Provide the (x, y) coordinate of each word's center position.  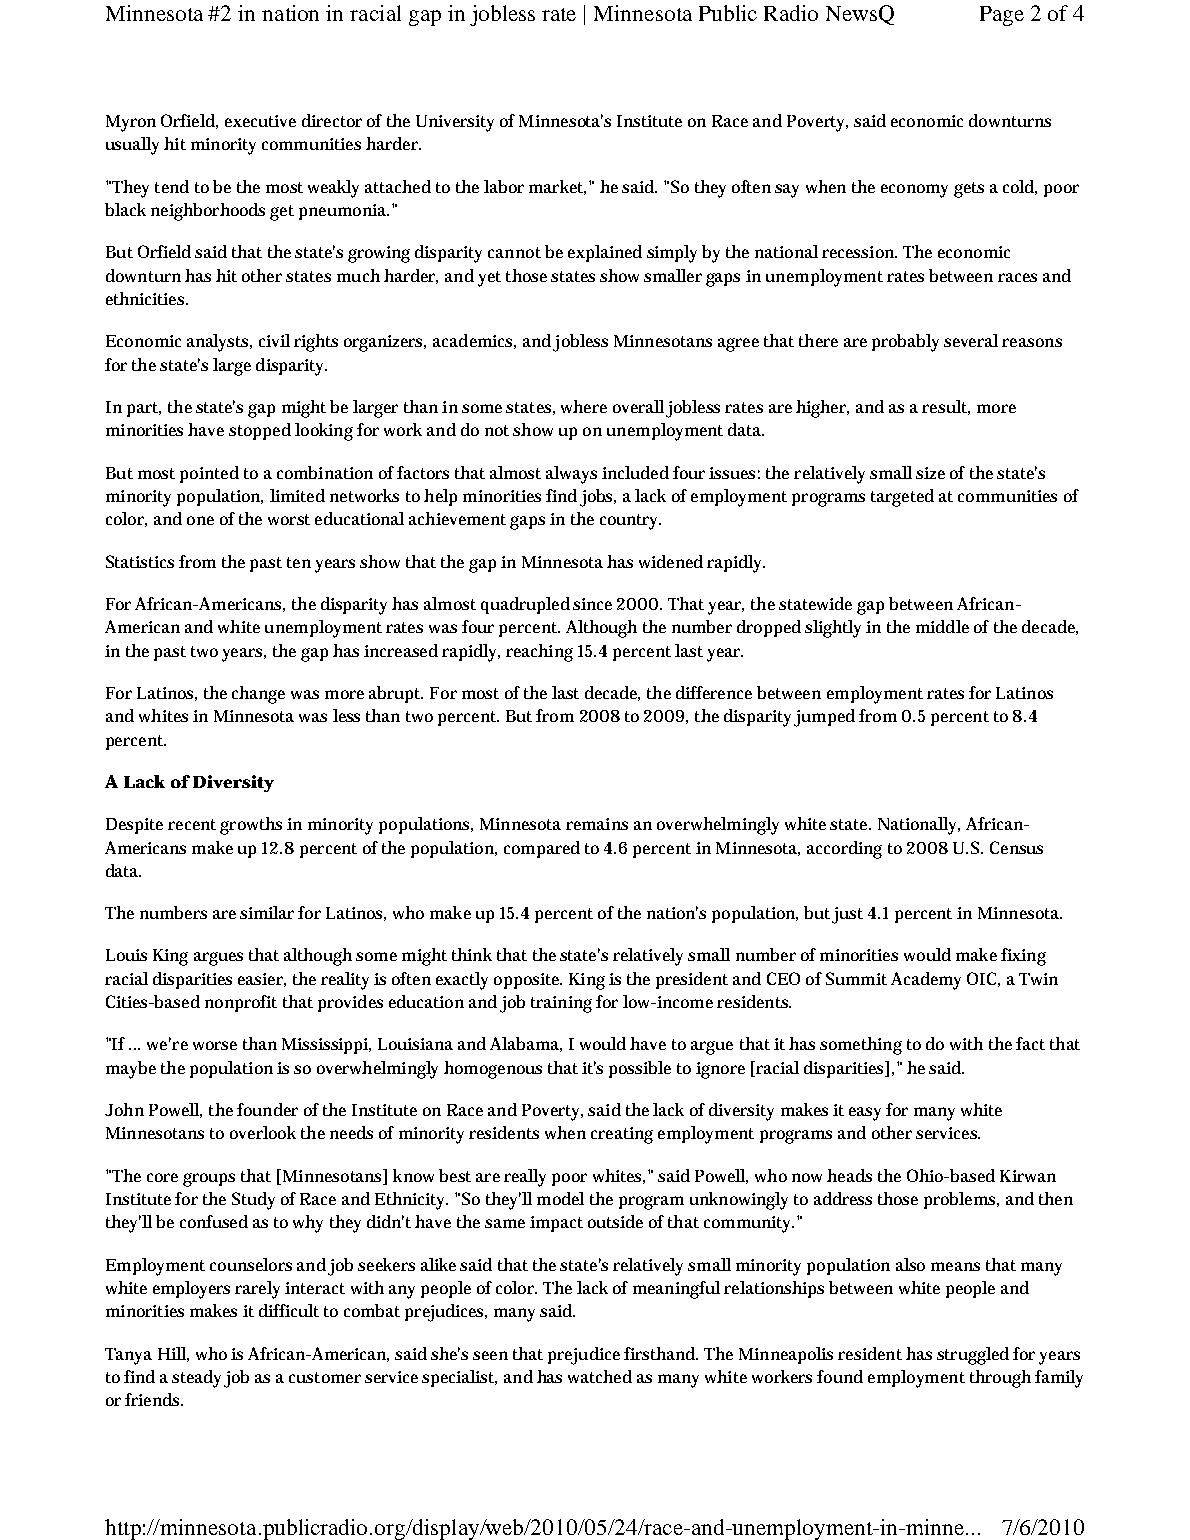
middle (942, 626)
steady (198, 1379)
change (258, 695)
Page (1002, 16)
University (455, 123)
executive (260, 121)
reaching (539, 653)
